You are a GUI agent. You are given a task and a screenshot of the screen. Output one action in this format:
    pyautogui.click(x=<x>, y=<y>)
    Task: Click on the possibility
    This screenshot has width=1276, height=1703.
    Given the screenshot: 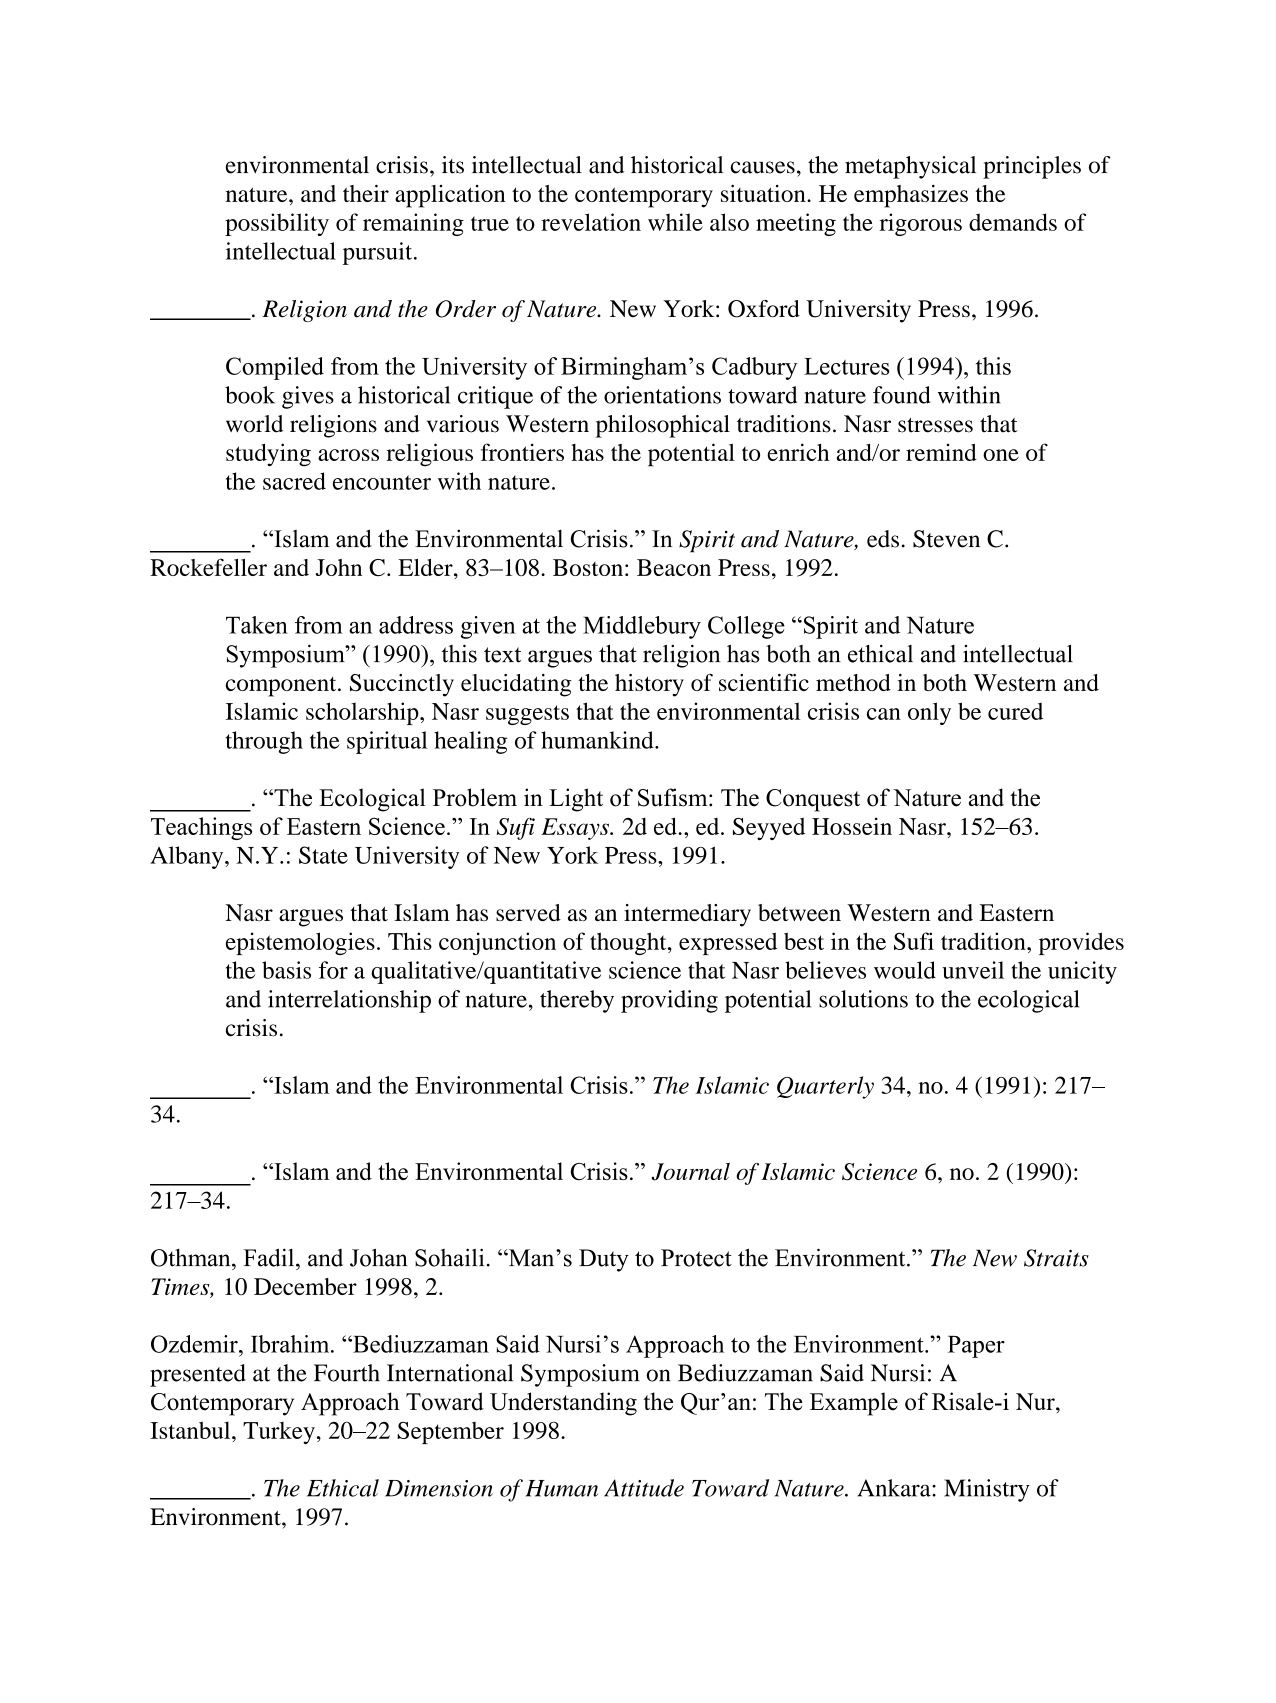 What is the action you would take?
    pyautogui.click(x=277, y=224)
